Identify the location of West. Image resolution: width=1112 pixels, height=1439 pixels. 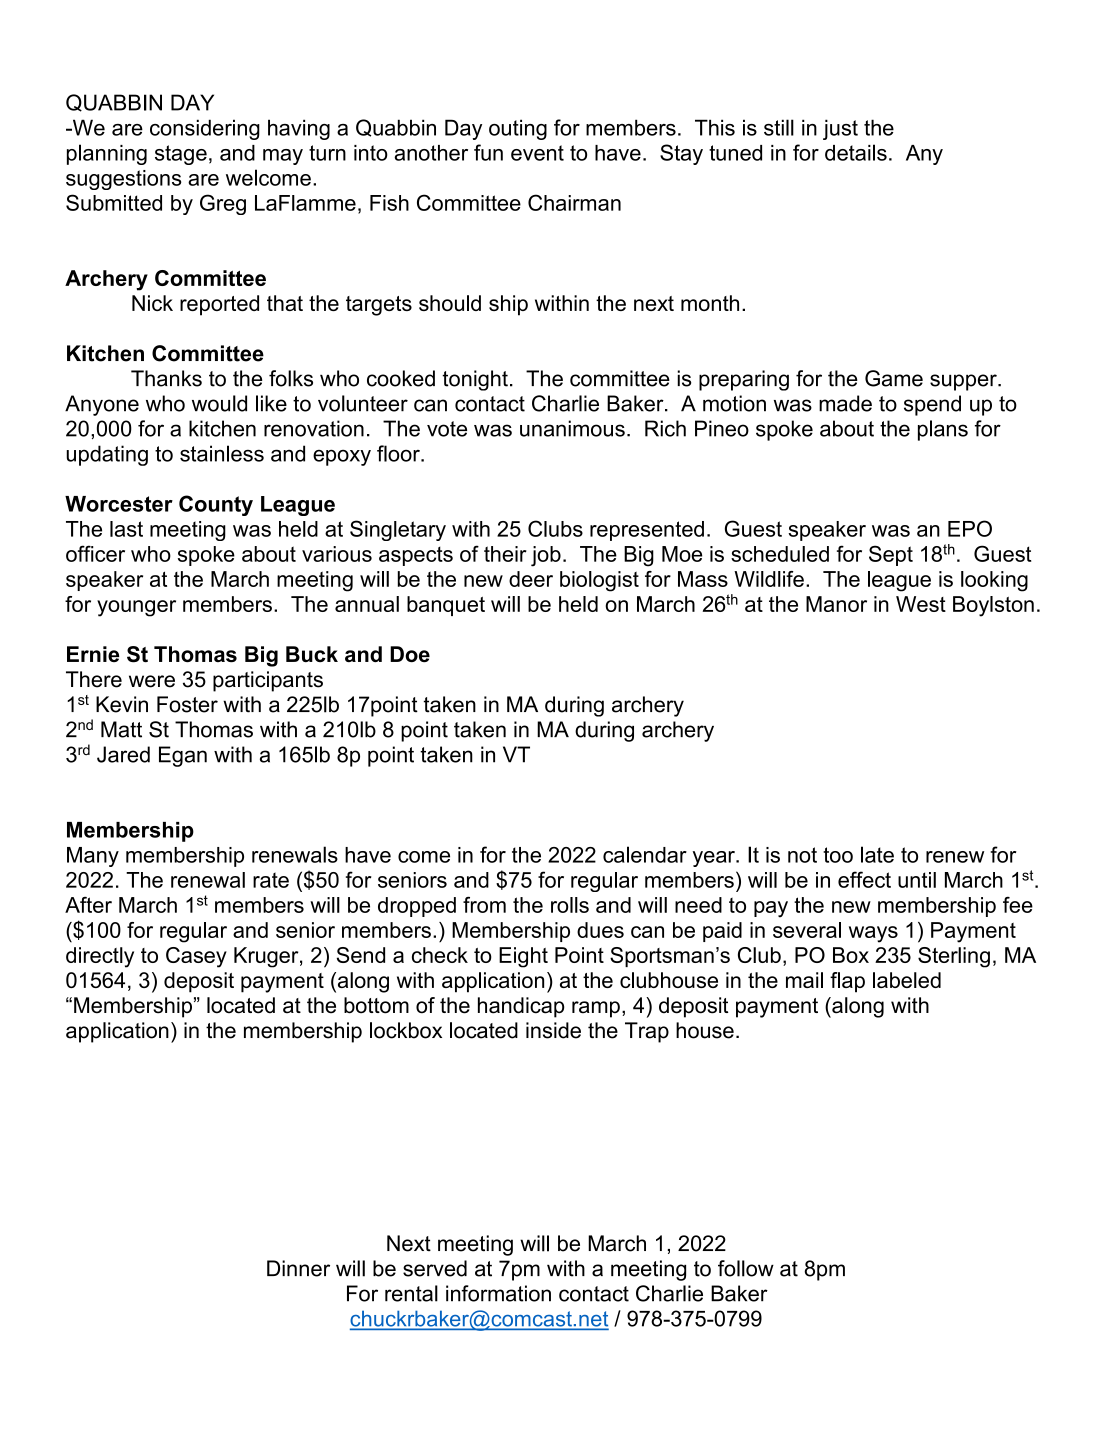
(921, 604).
